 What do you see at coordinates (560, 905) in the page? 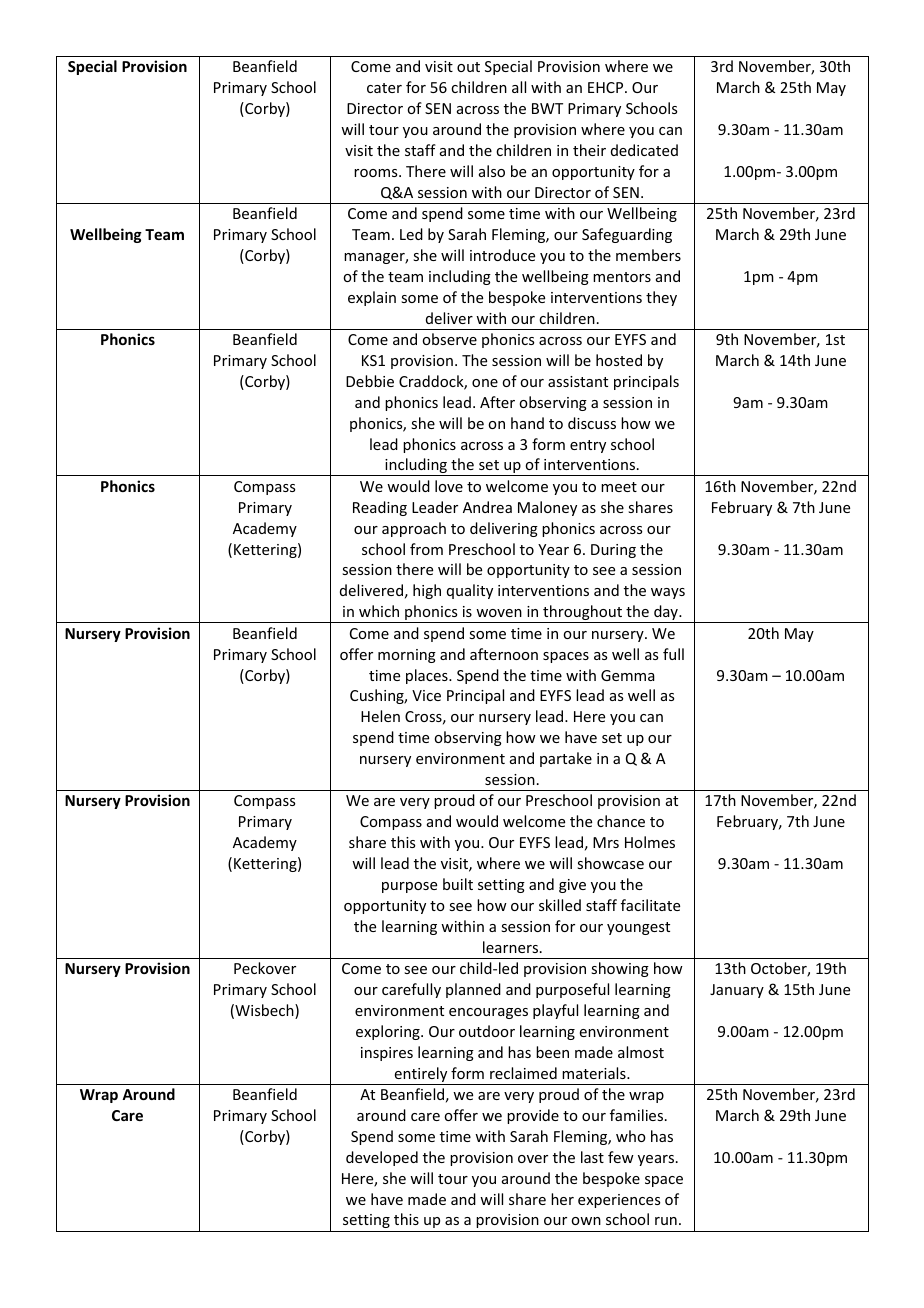
I see `skilled` at bounding box center [560, 905].
